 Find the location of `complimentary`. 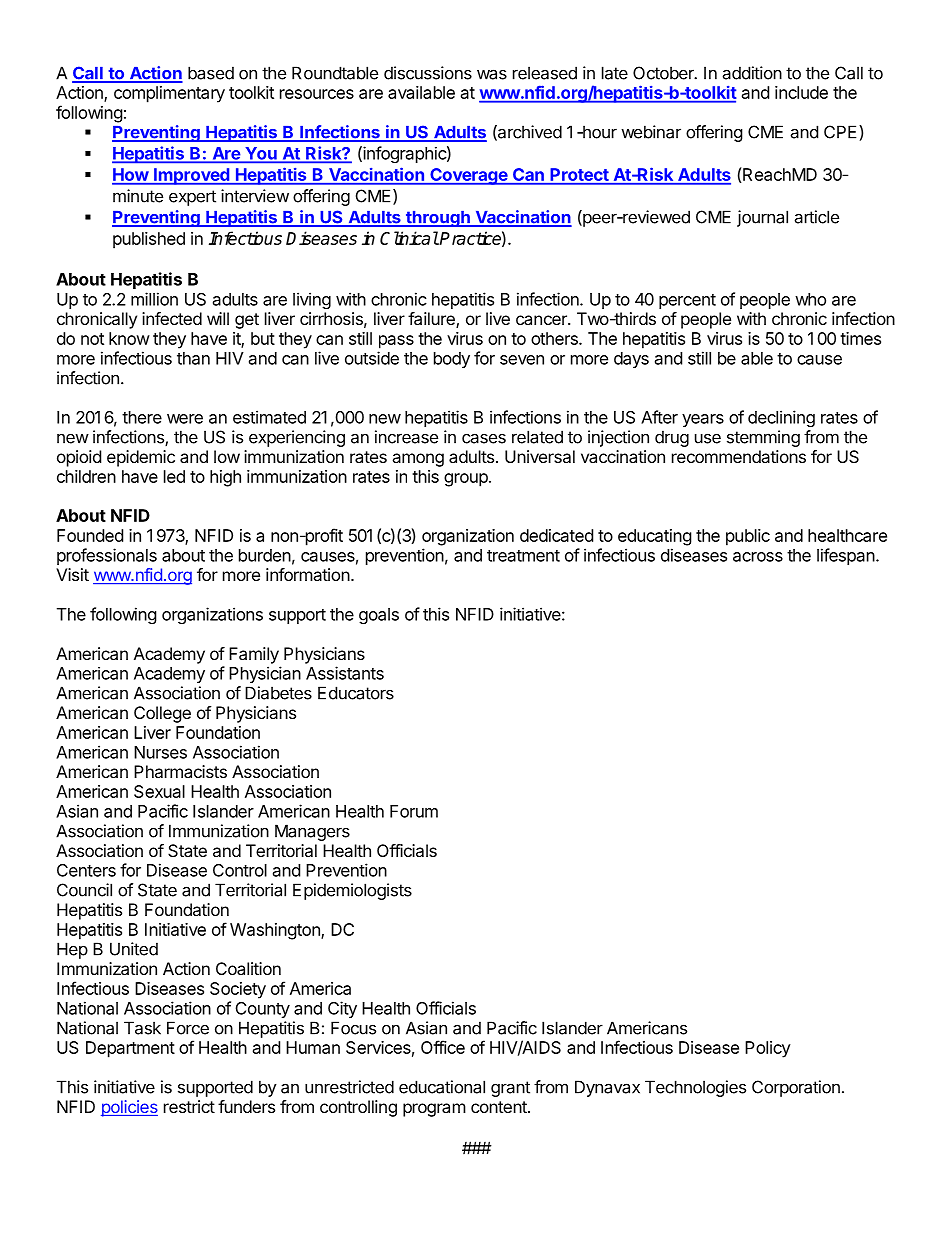

complimentary is located at coordinates (169, 94).
